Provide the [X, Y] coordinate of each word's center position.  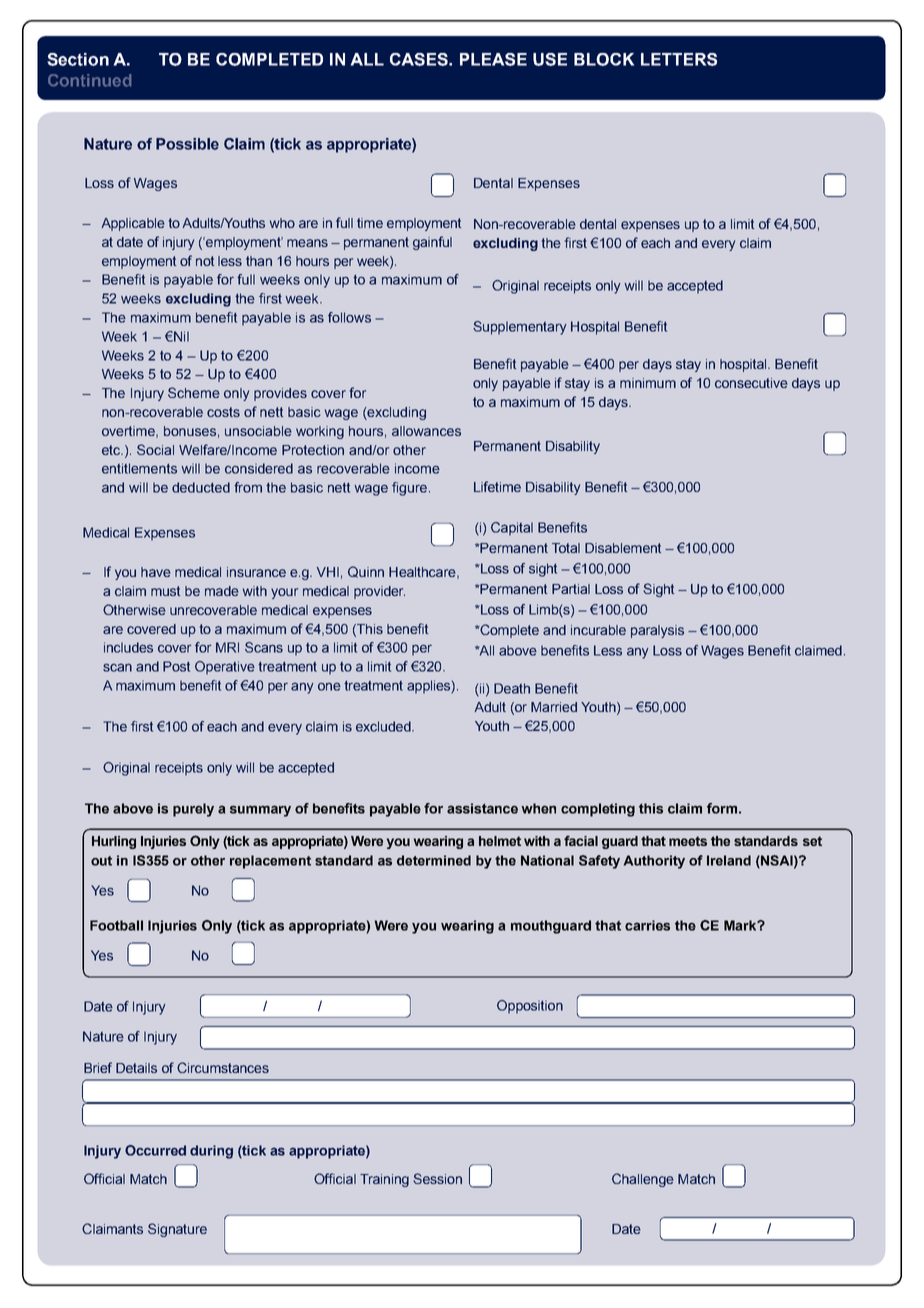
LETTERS [679, 59]
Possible [187, 144]
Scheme [194, 392]
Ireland [729, 860]
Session [437, 1178]
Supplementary [520, 328]
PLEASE [493, 59]
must [165, 591]
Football [116, 925]
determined [434, 860]
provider [379, 592]
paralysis [657, 631]
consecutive [751, 383]
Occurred [155, 1150]
